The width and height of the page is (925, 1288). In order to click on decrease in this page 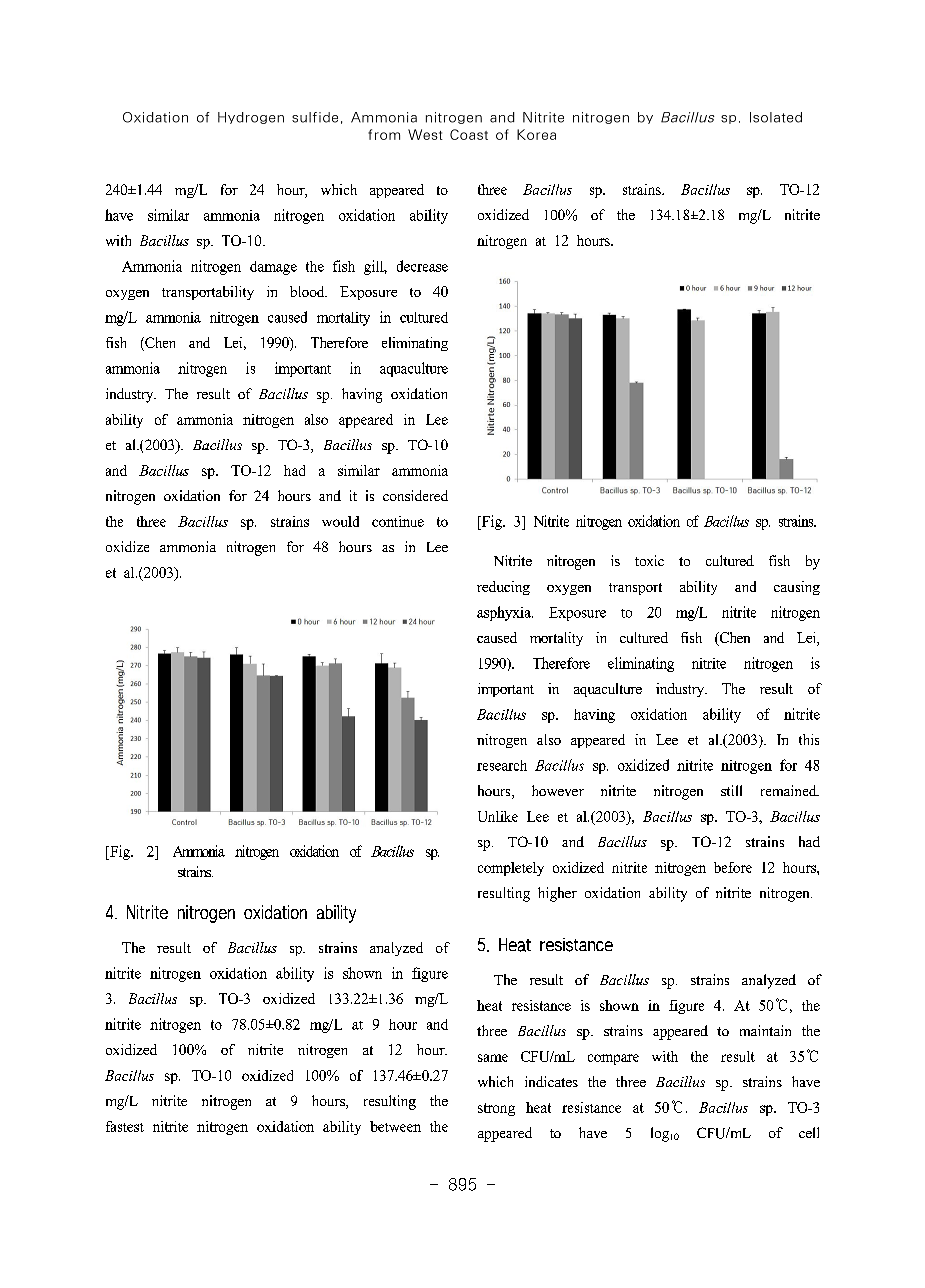, I will do `click(422, 266)`.
